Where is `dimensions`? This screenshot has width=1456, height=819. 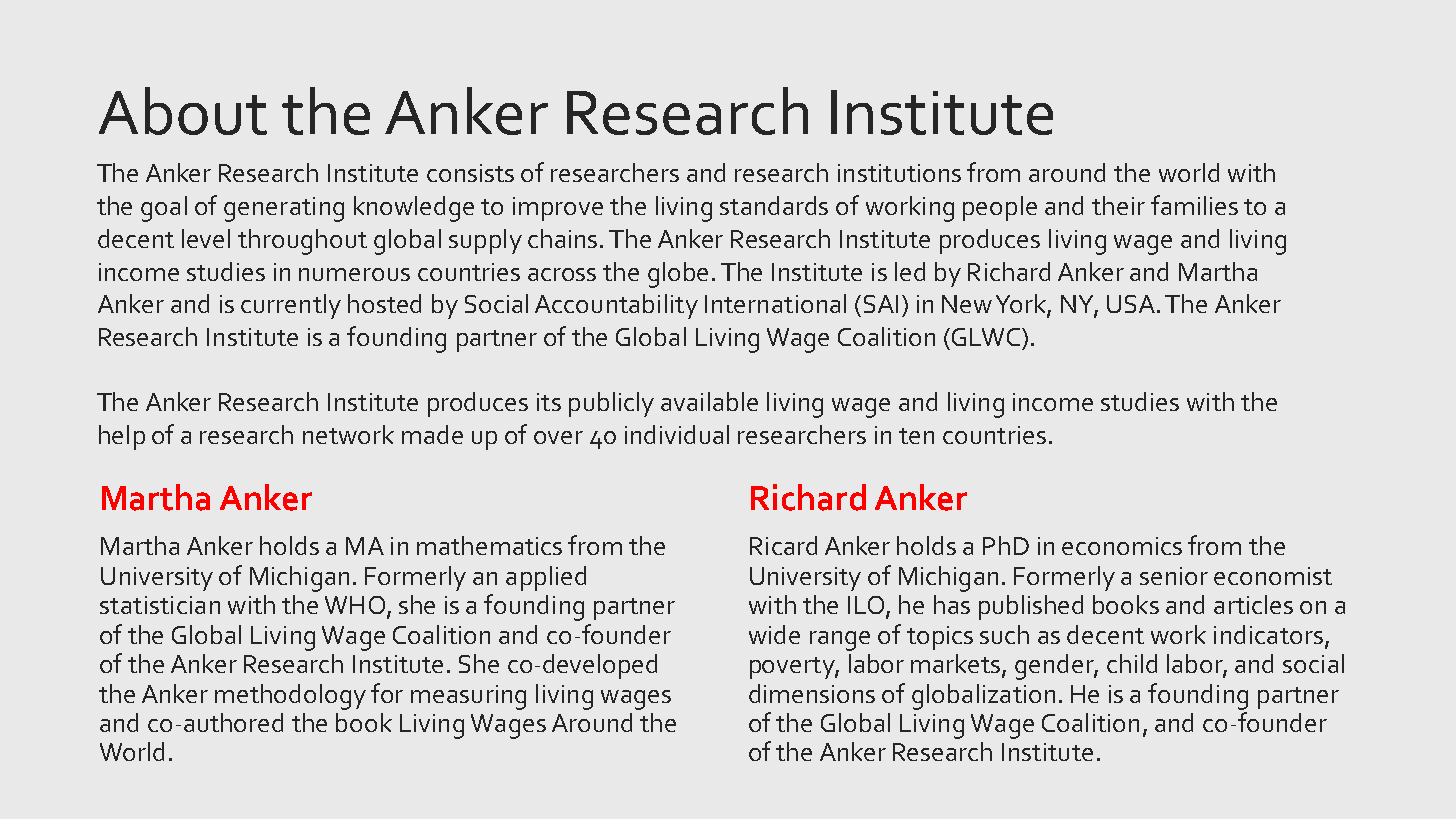
dimensions is located at coordinates (812, 693).
